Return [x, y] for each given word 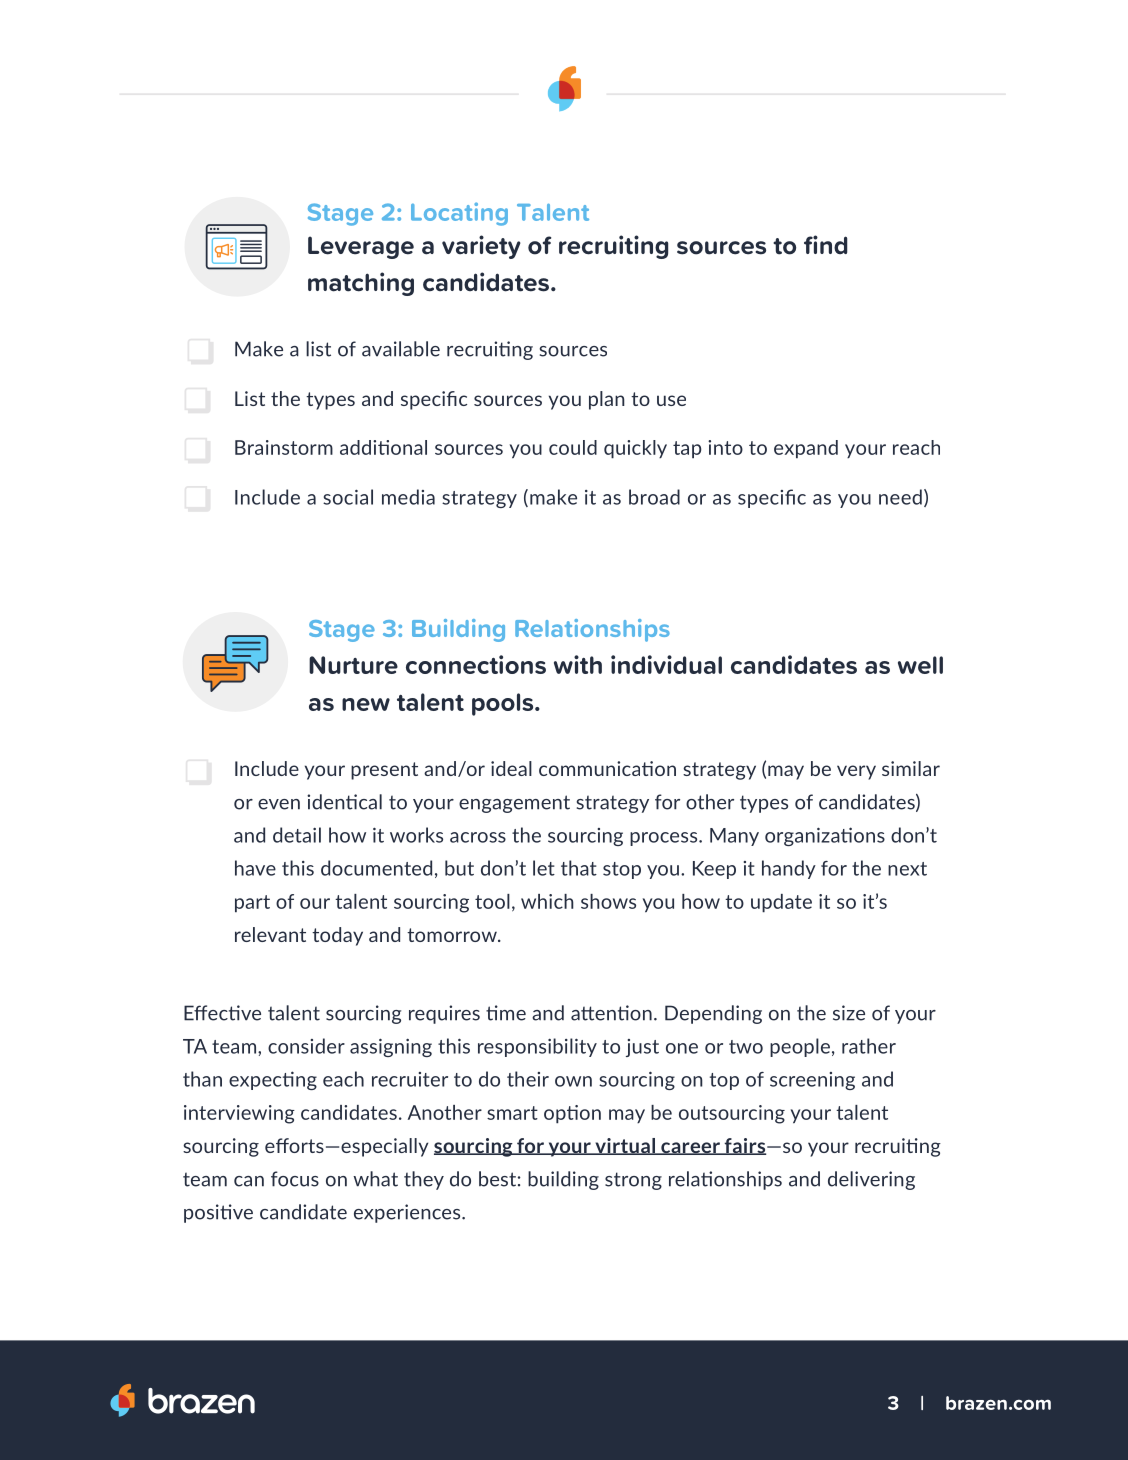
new [366, 704]
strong [633, 1181]
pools [504, 704]
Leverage [361, 247]
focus [295, 1179]
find [826, 244]
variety [481, 247]
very [856, 772]
